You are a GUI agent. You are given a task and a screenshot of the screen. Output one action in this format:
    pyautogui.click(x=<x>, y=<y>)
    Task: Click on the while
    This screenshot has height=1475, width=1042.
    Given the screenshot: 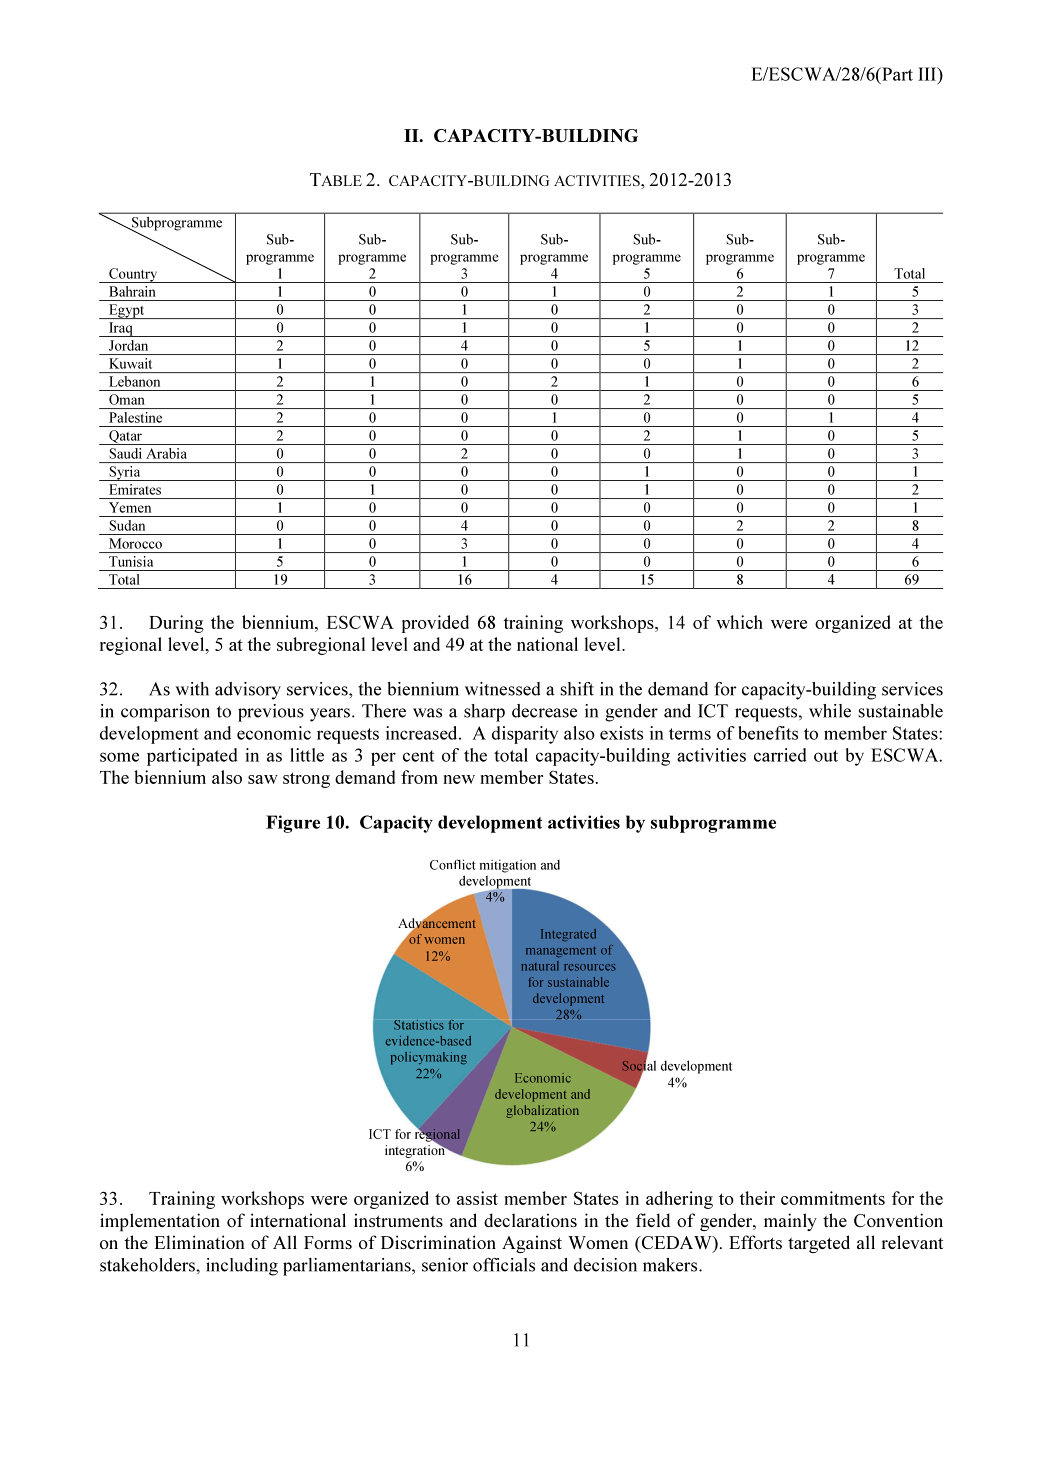 What is the action you would take?
    pyautogui.click(x=830, y=711)
